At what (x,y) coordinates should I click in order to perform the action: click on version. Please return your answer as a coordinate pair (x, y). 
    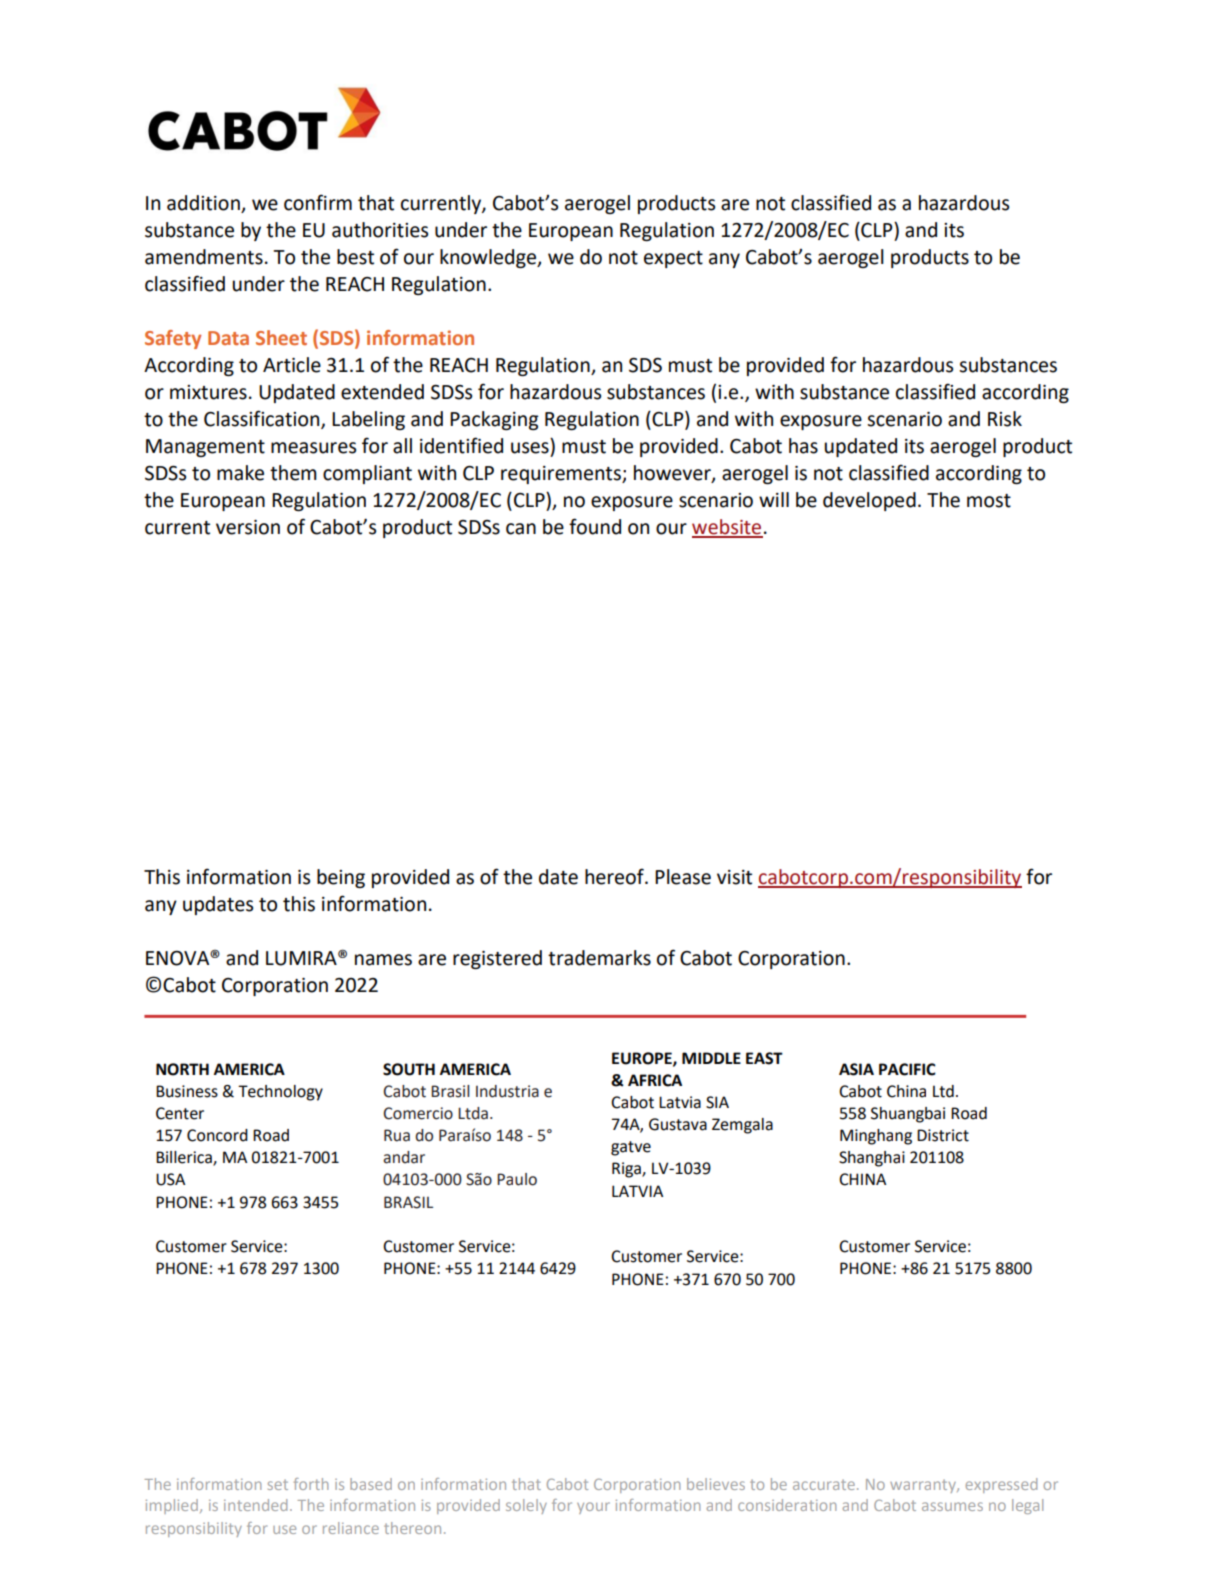
    Looking at the image, I should click on (248, 527).
